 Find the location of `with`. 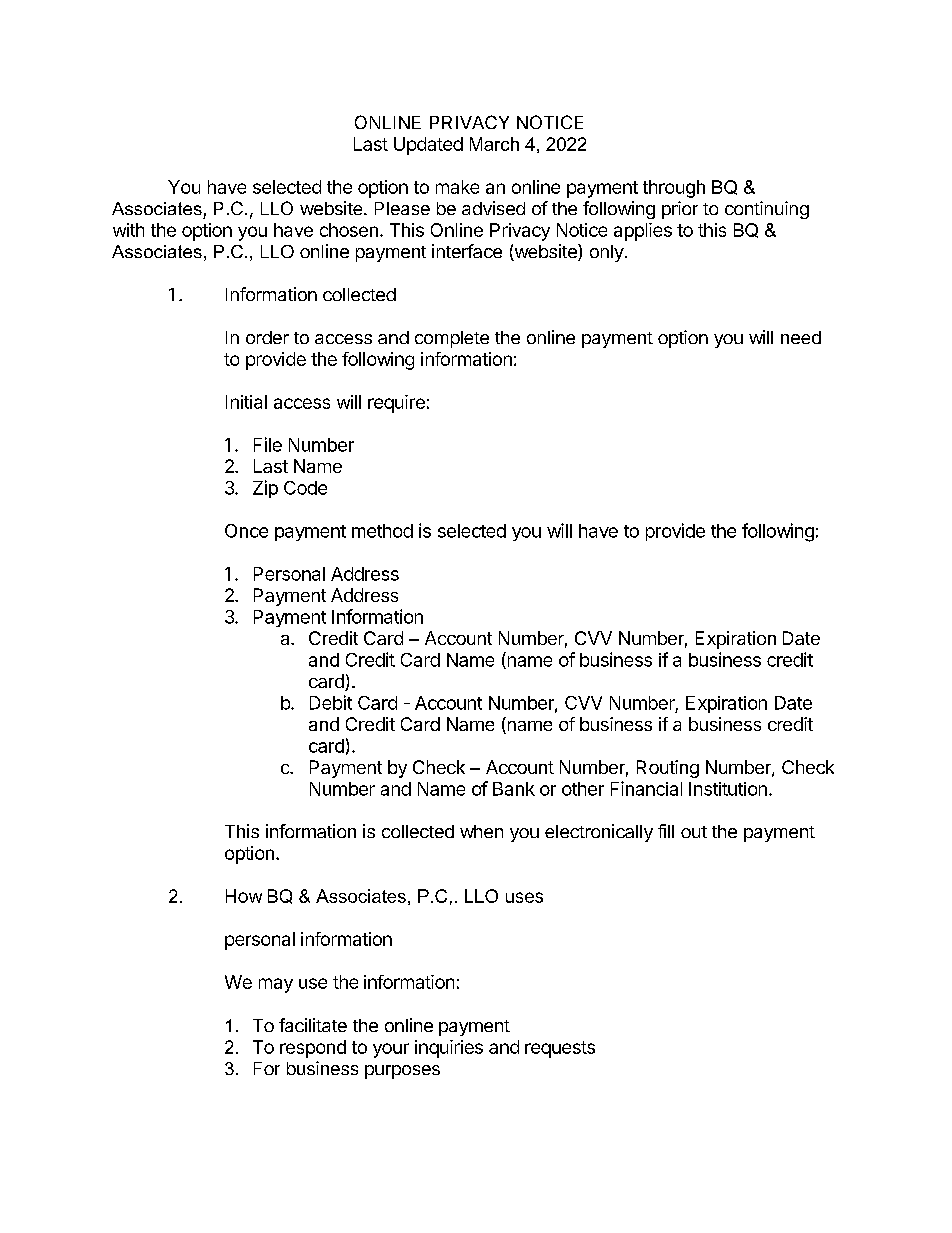

with is located at coordinates (128, 230).
